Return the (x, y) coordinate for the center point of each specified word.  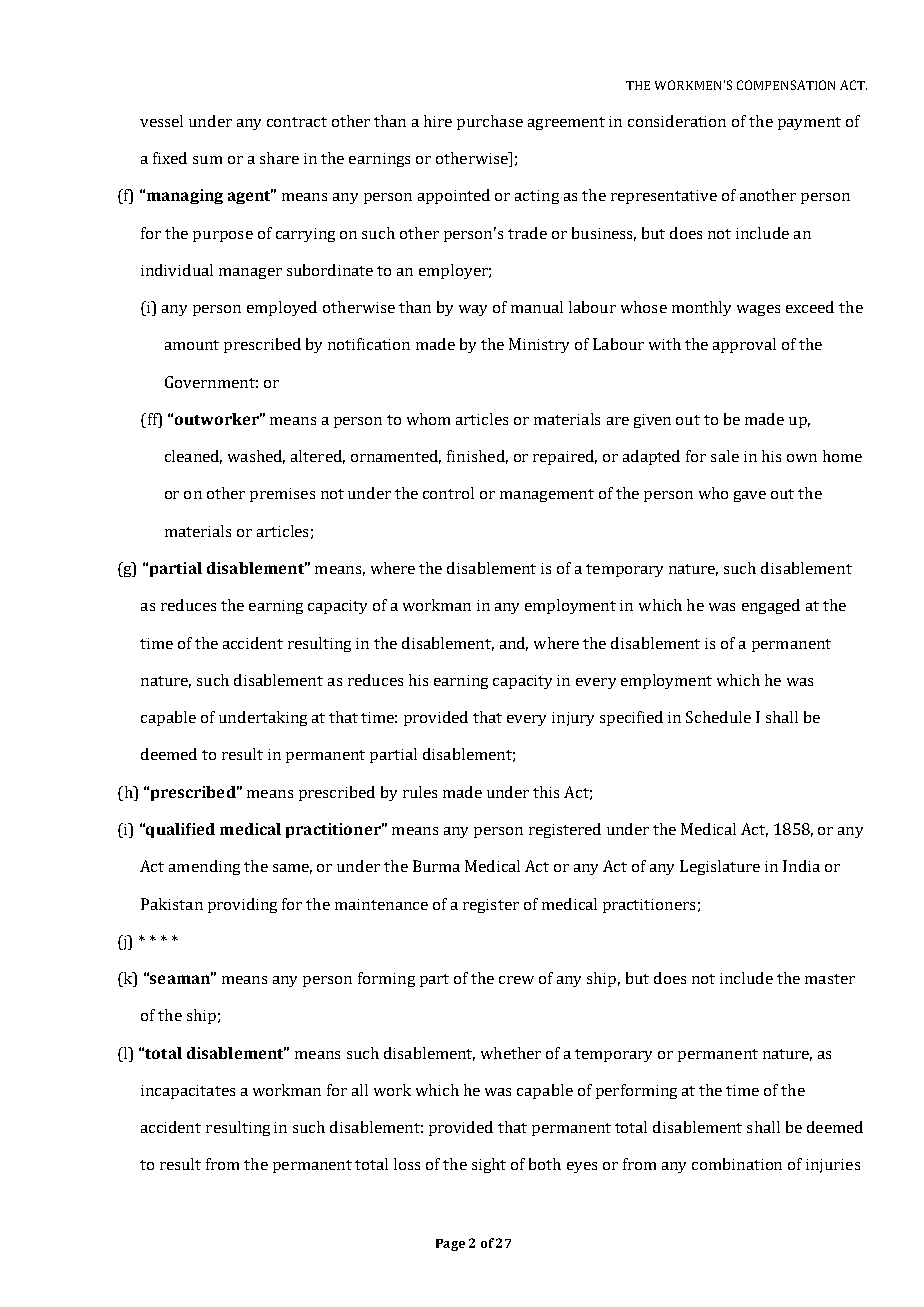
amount (192, 345)
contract (297, 122)
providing (242, 905)
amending (204, 867)
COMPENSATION (786, 85)
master (830, 979)
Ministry (539, 345)
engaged (771, 606)
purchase (490, 122)
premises (282, 495)
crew (516, 980)
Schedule (718, 717)
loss (407, 1164)
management (547, 495)
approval (744, 345)
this (546, 792)
